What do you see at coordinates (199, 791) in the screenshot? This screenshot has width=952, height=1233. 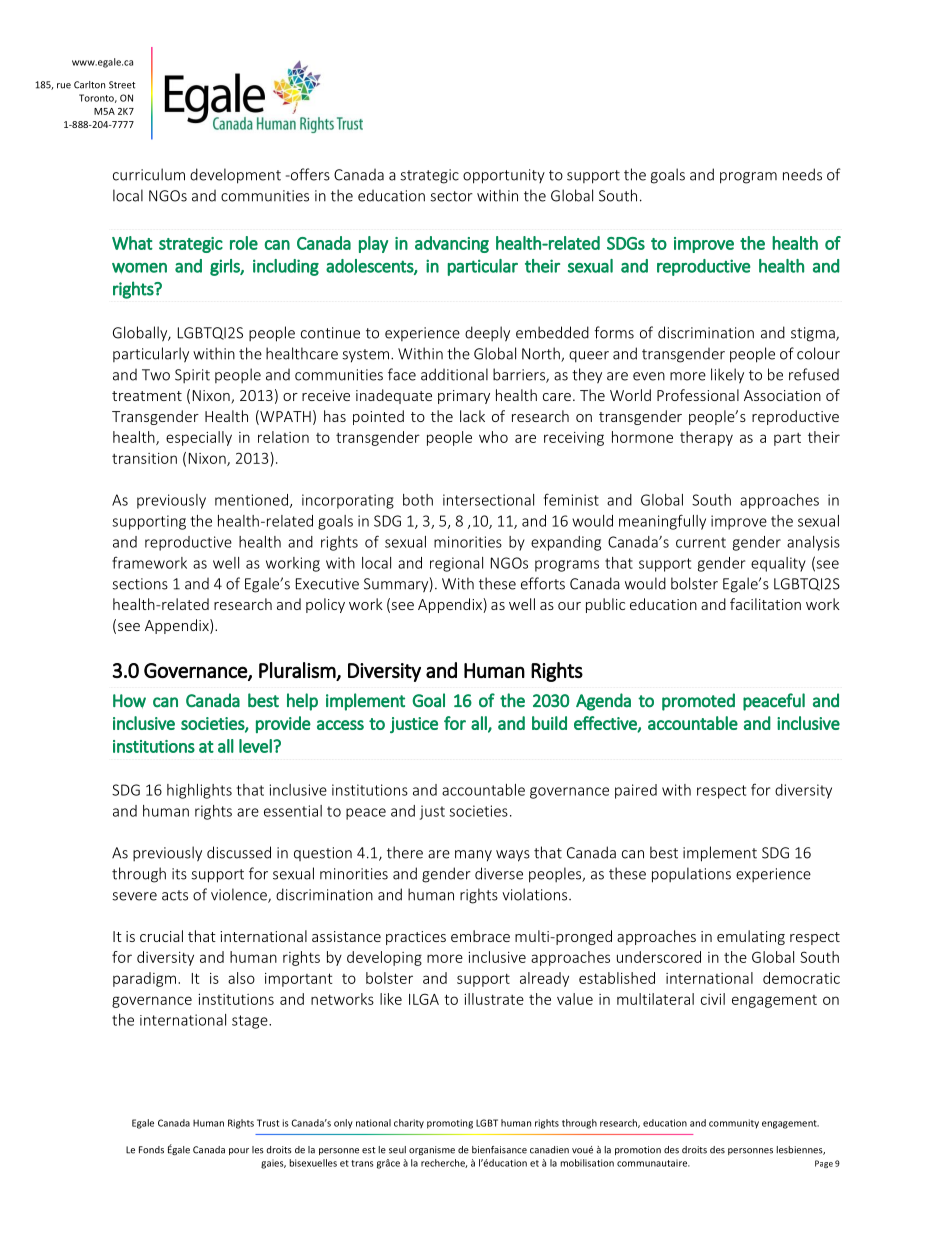 I see `highlights` at bounding box center [199, 791].
